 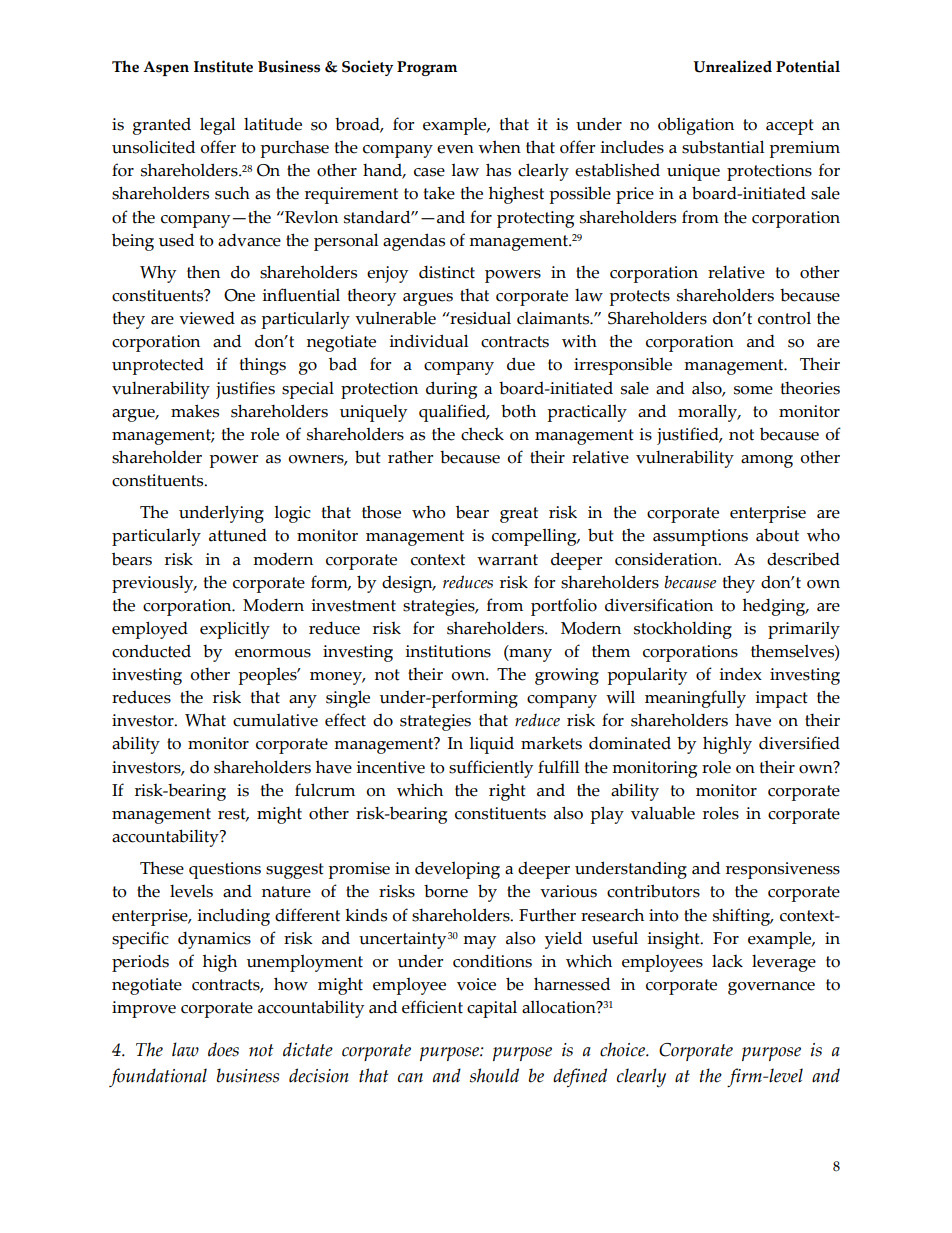 I want to click on Unrealized, so click(x=732, y=66).
